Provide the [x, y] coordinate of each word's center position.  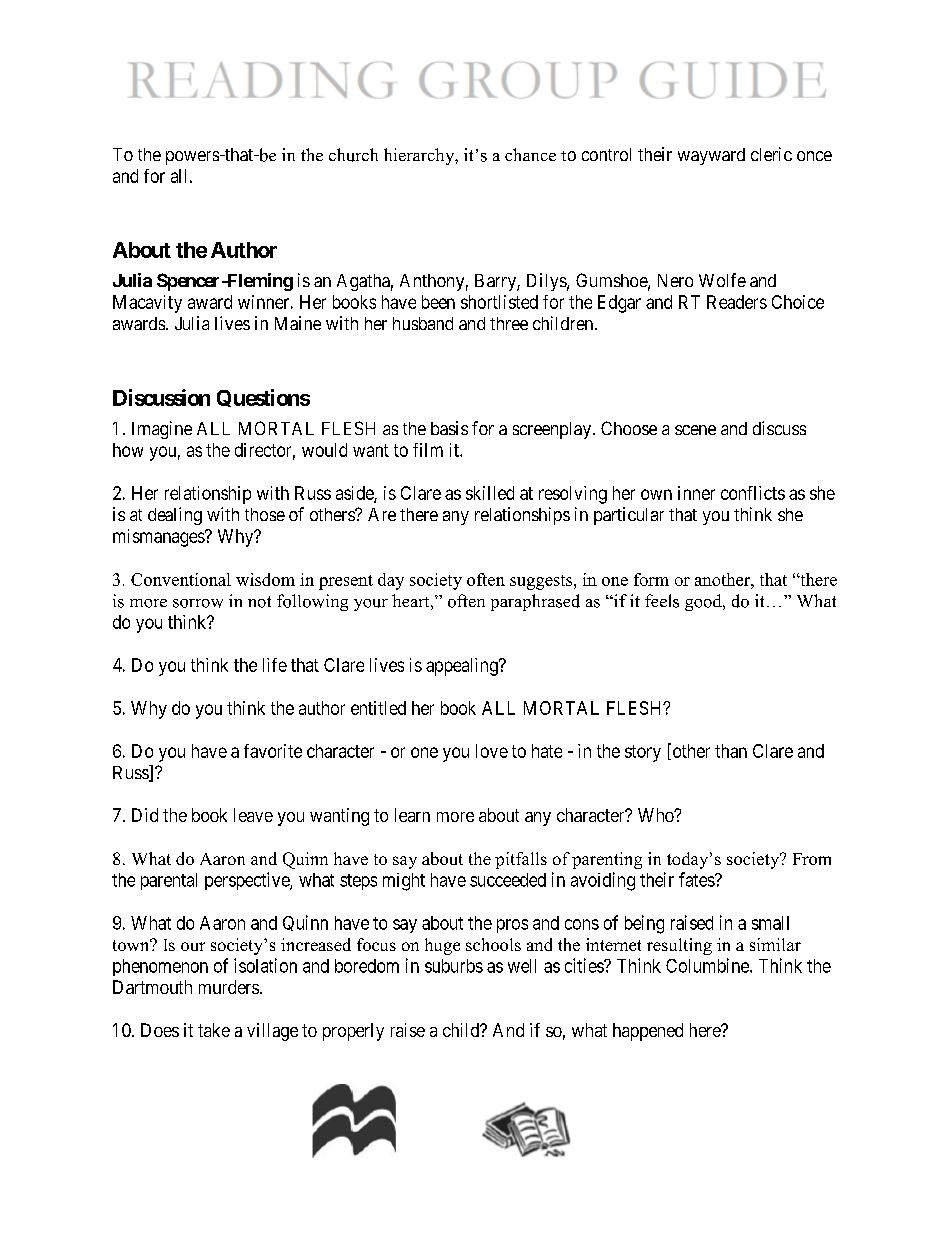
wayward [711, 156]
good [704, 602]
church [353, 155]
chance [530, 154]
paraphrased [535, 602]
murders [229, 987]
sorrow [198, 603]
